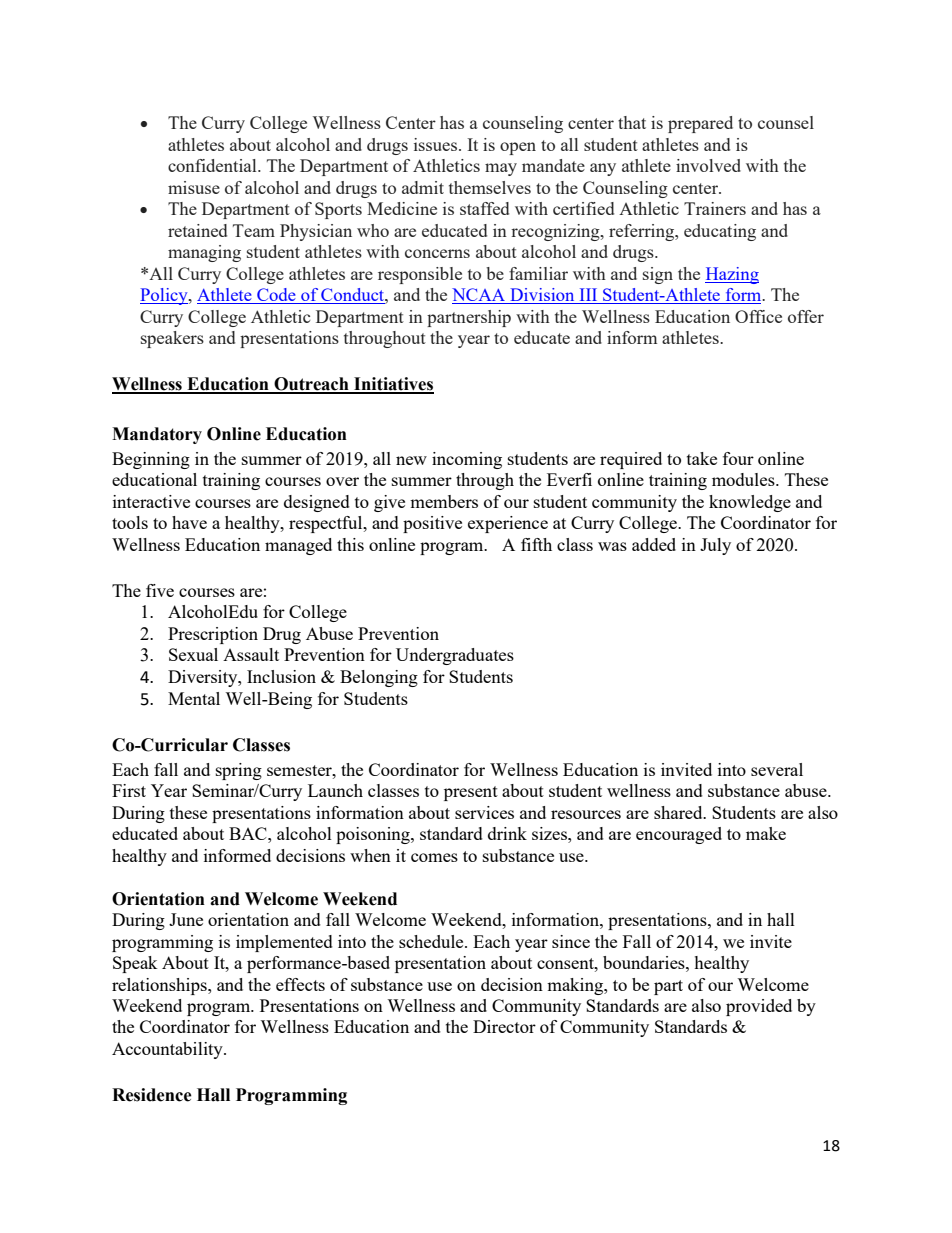 This image has width=952, height=1233. Describe the element at coordinates (484, 812) in the image. I see `services` at that location.
